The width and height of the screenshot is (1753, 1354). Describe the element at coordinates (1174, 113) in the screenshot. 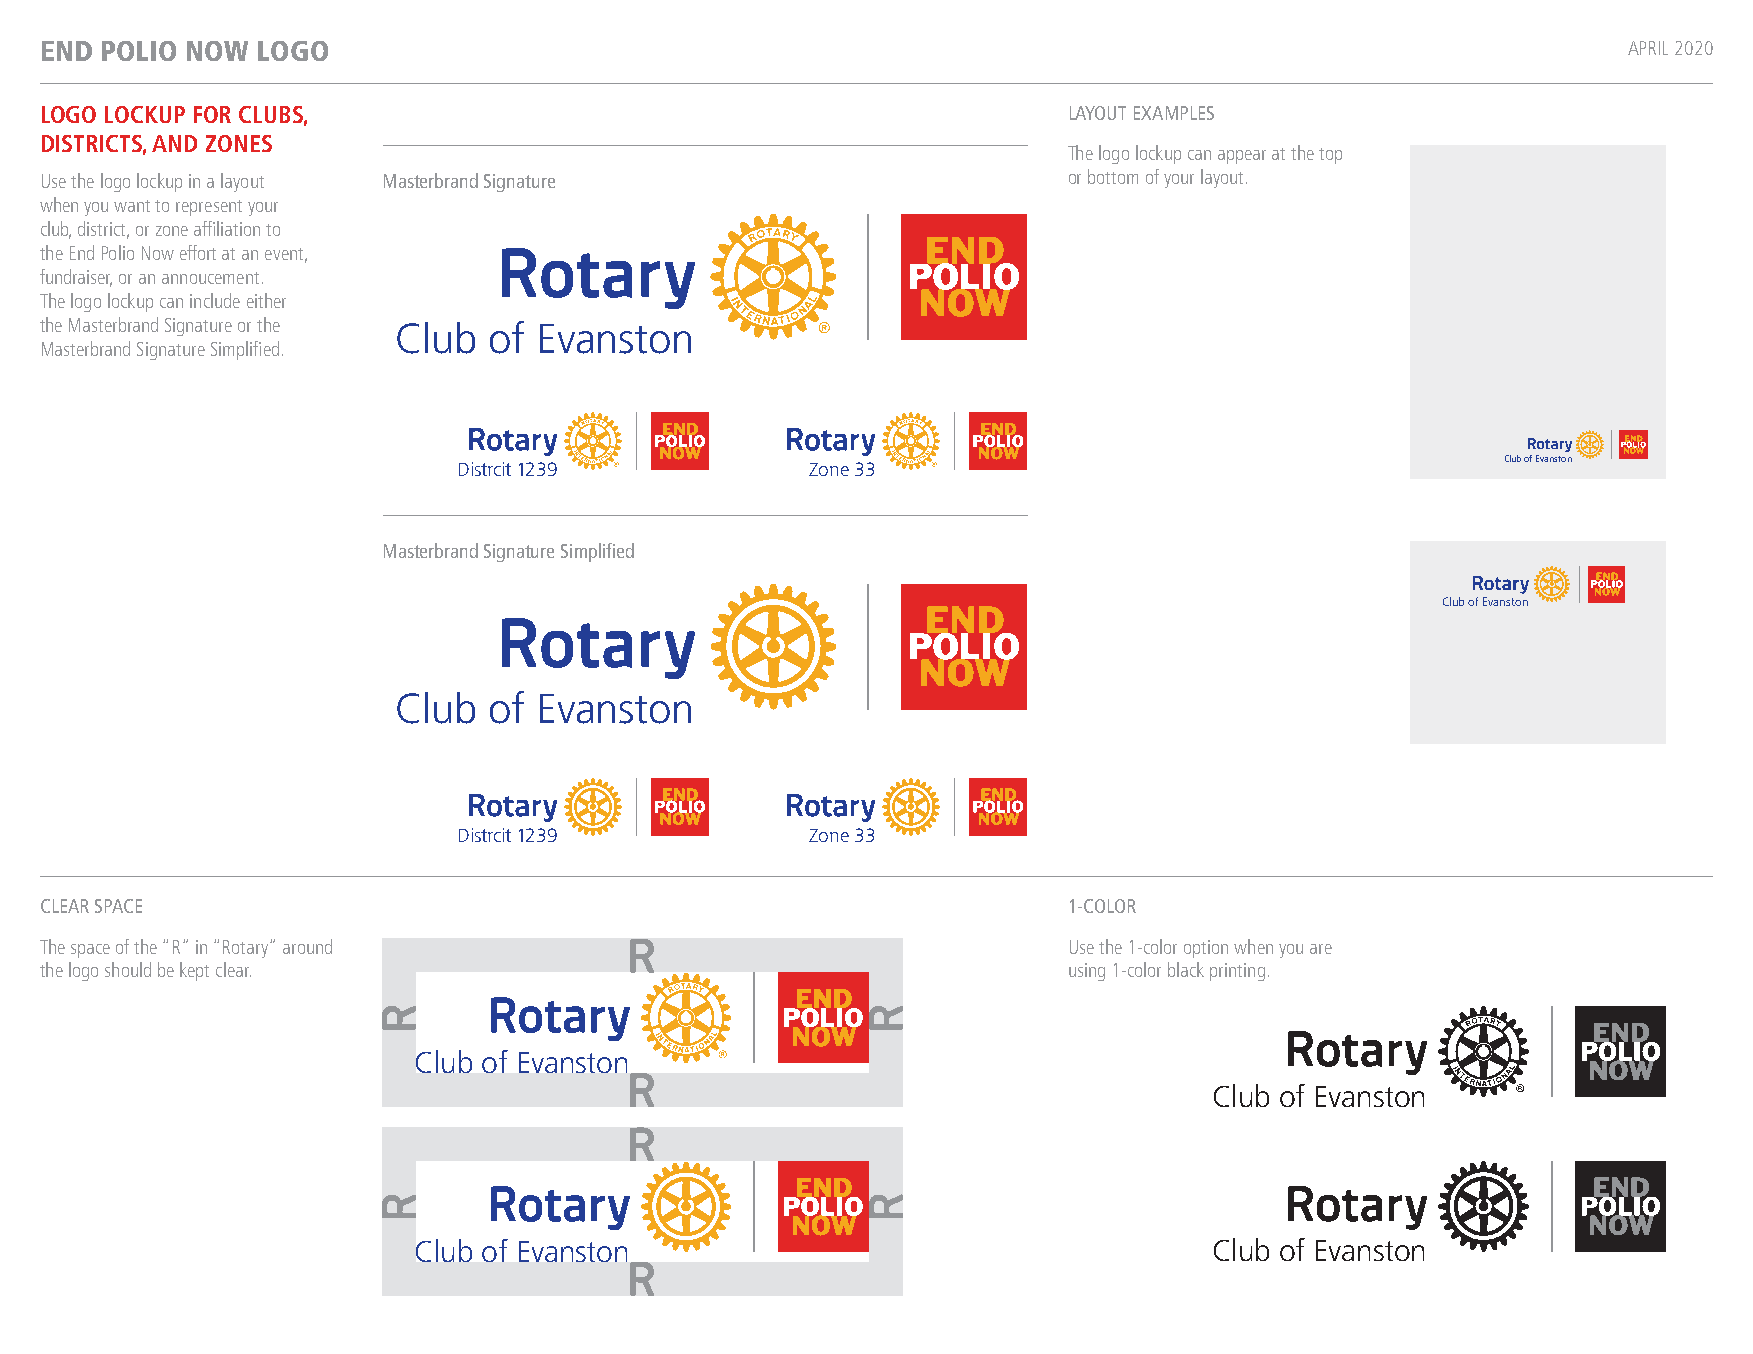

I see `EXAMPLES` at that location.
